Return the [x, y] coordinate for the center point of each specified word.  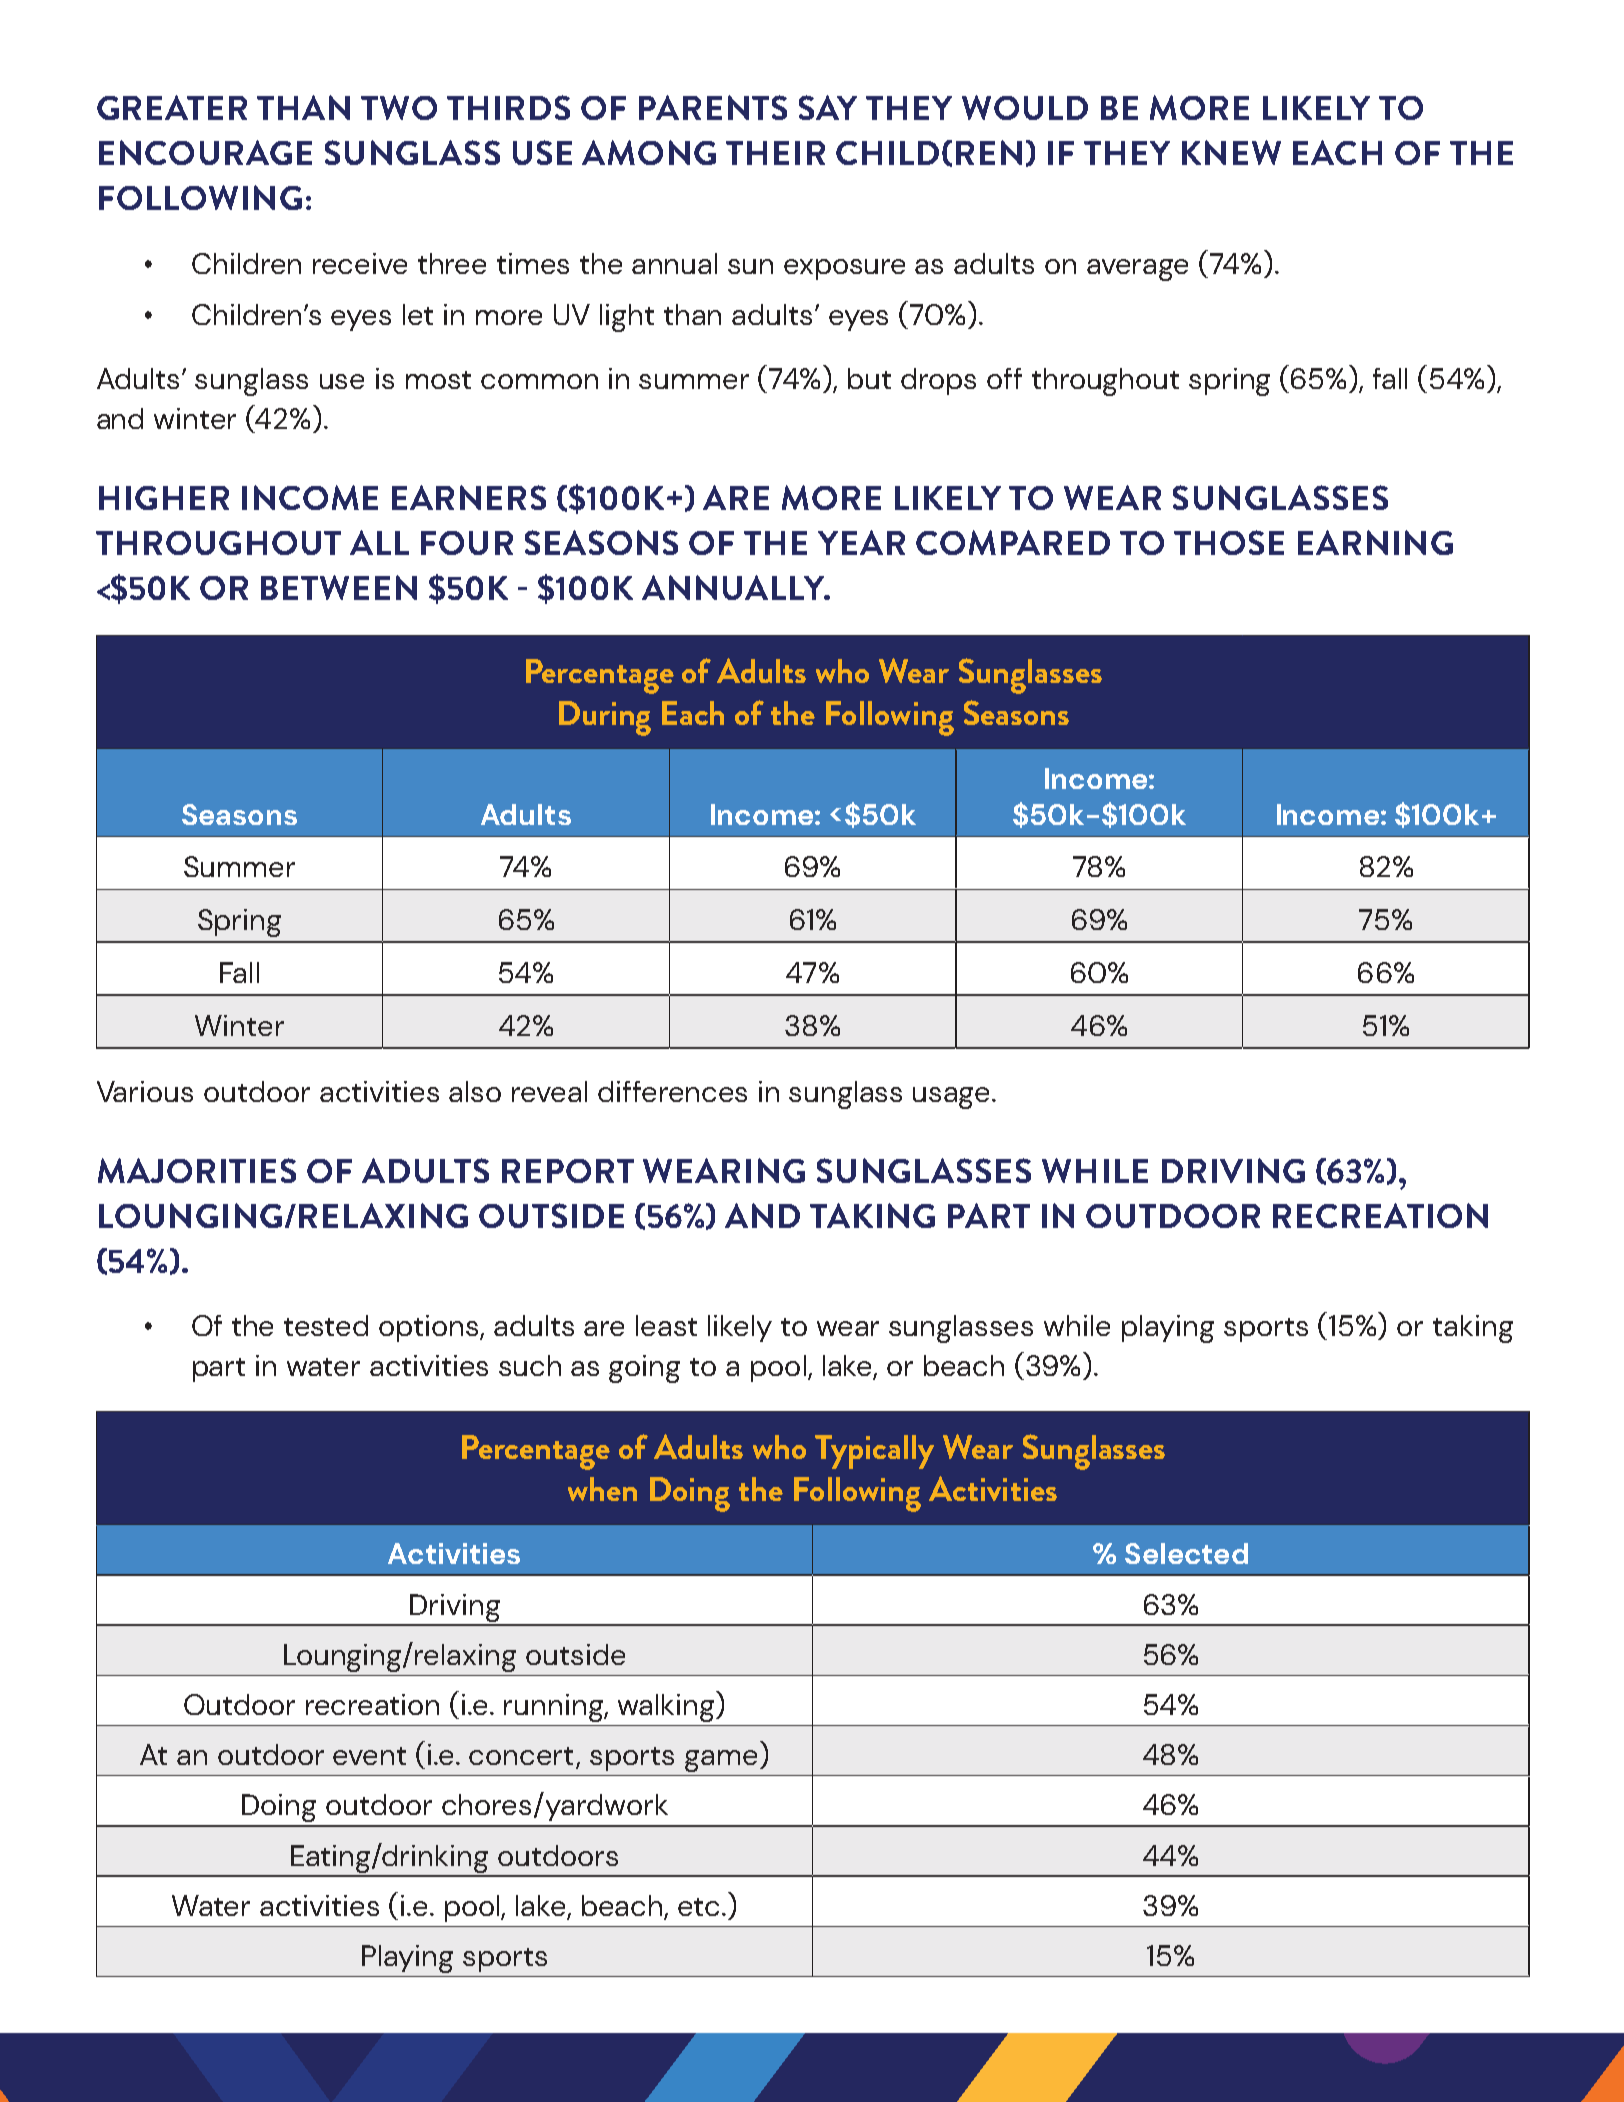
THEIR [775, 153]
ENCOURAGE [205, 152]
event [369, 1756]
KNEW [1231, 152]
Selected [1186, 1553]
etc [698, 1907]
